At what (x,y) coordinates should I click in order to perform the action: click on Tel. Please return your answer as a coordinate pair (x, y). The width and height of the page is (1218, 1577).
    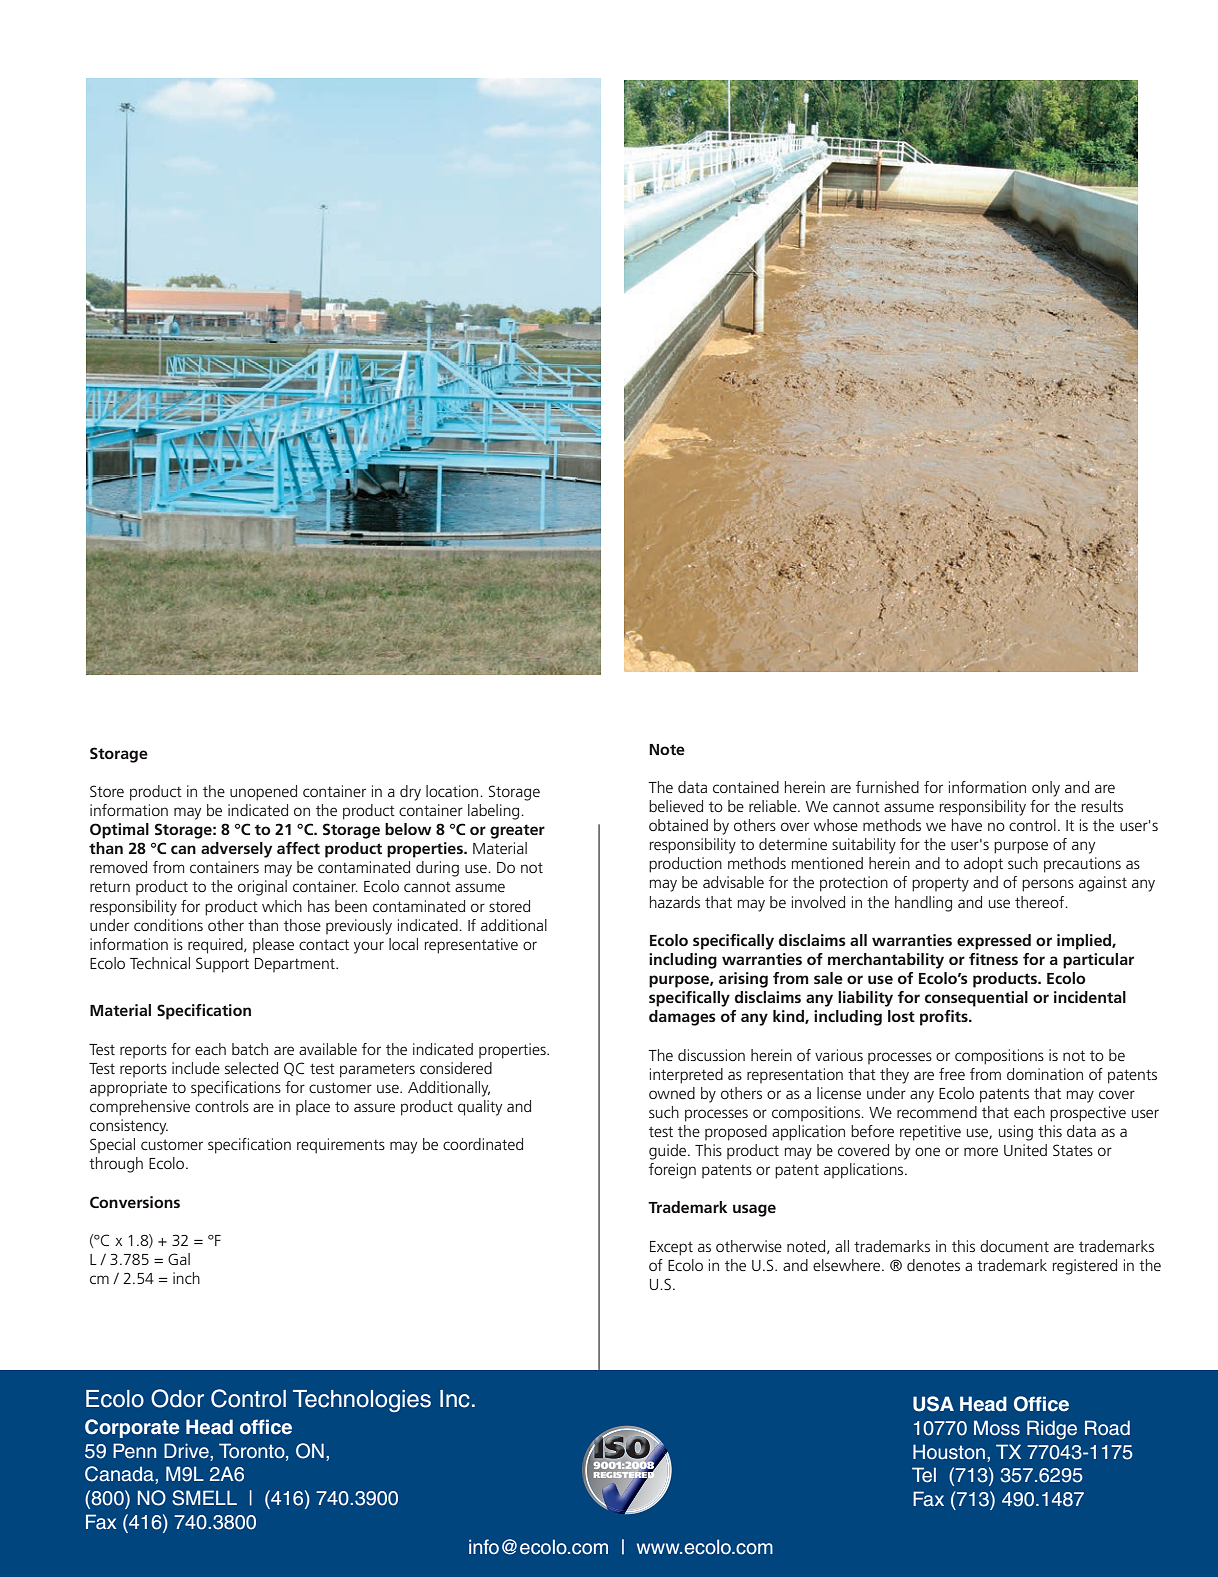
    Looking at the image, I should click on (924, 1475).
